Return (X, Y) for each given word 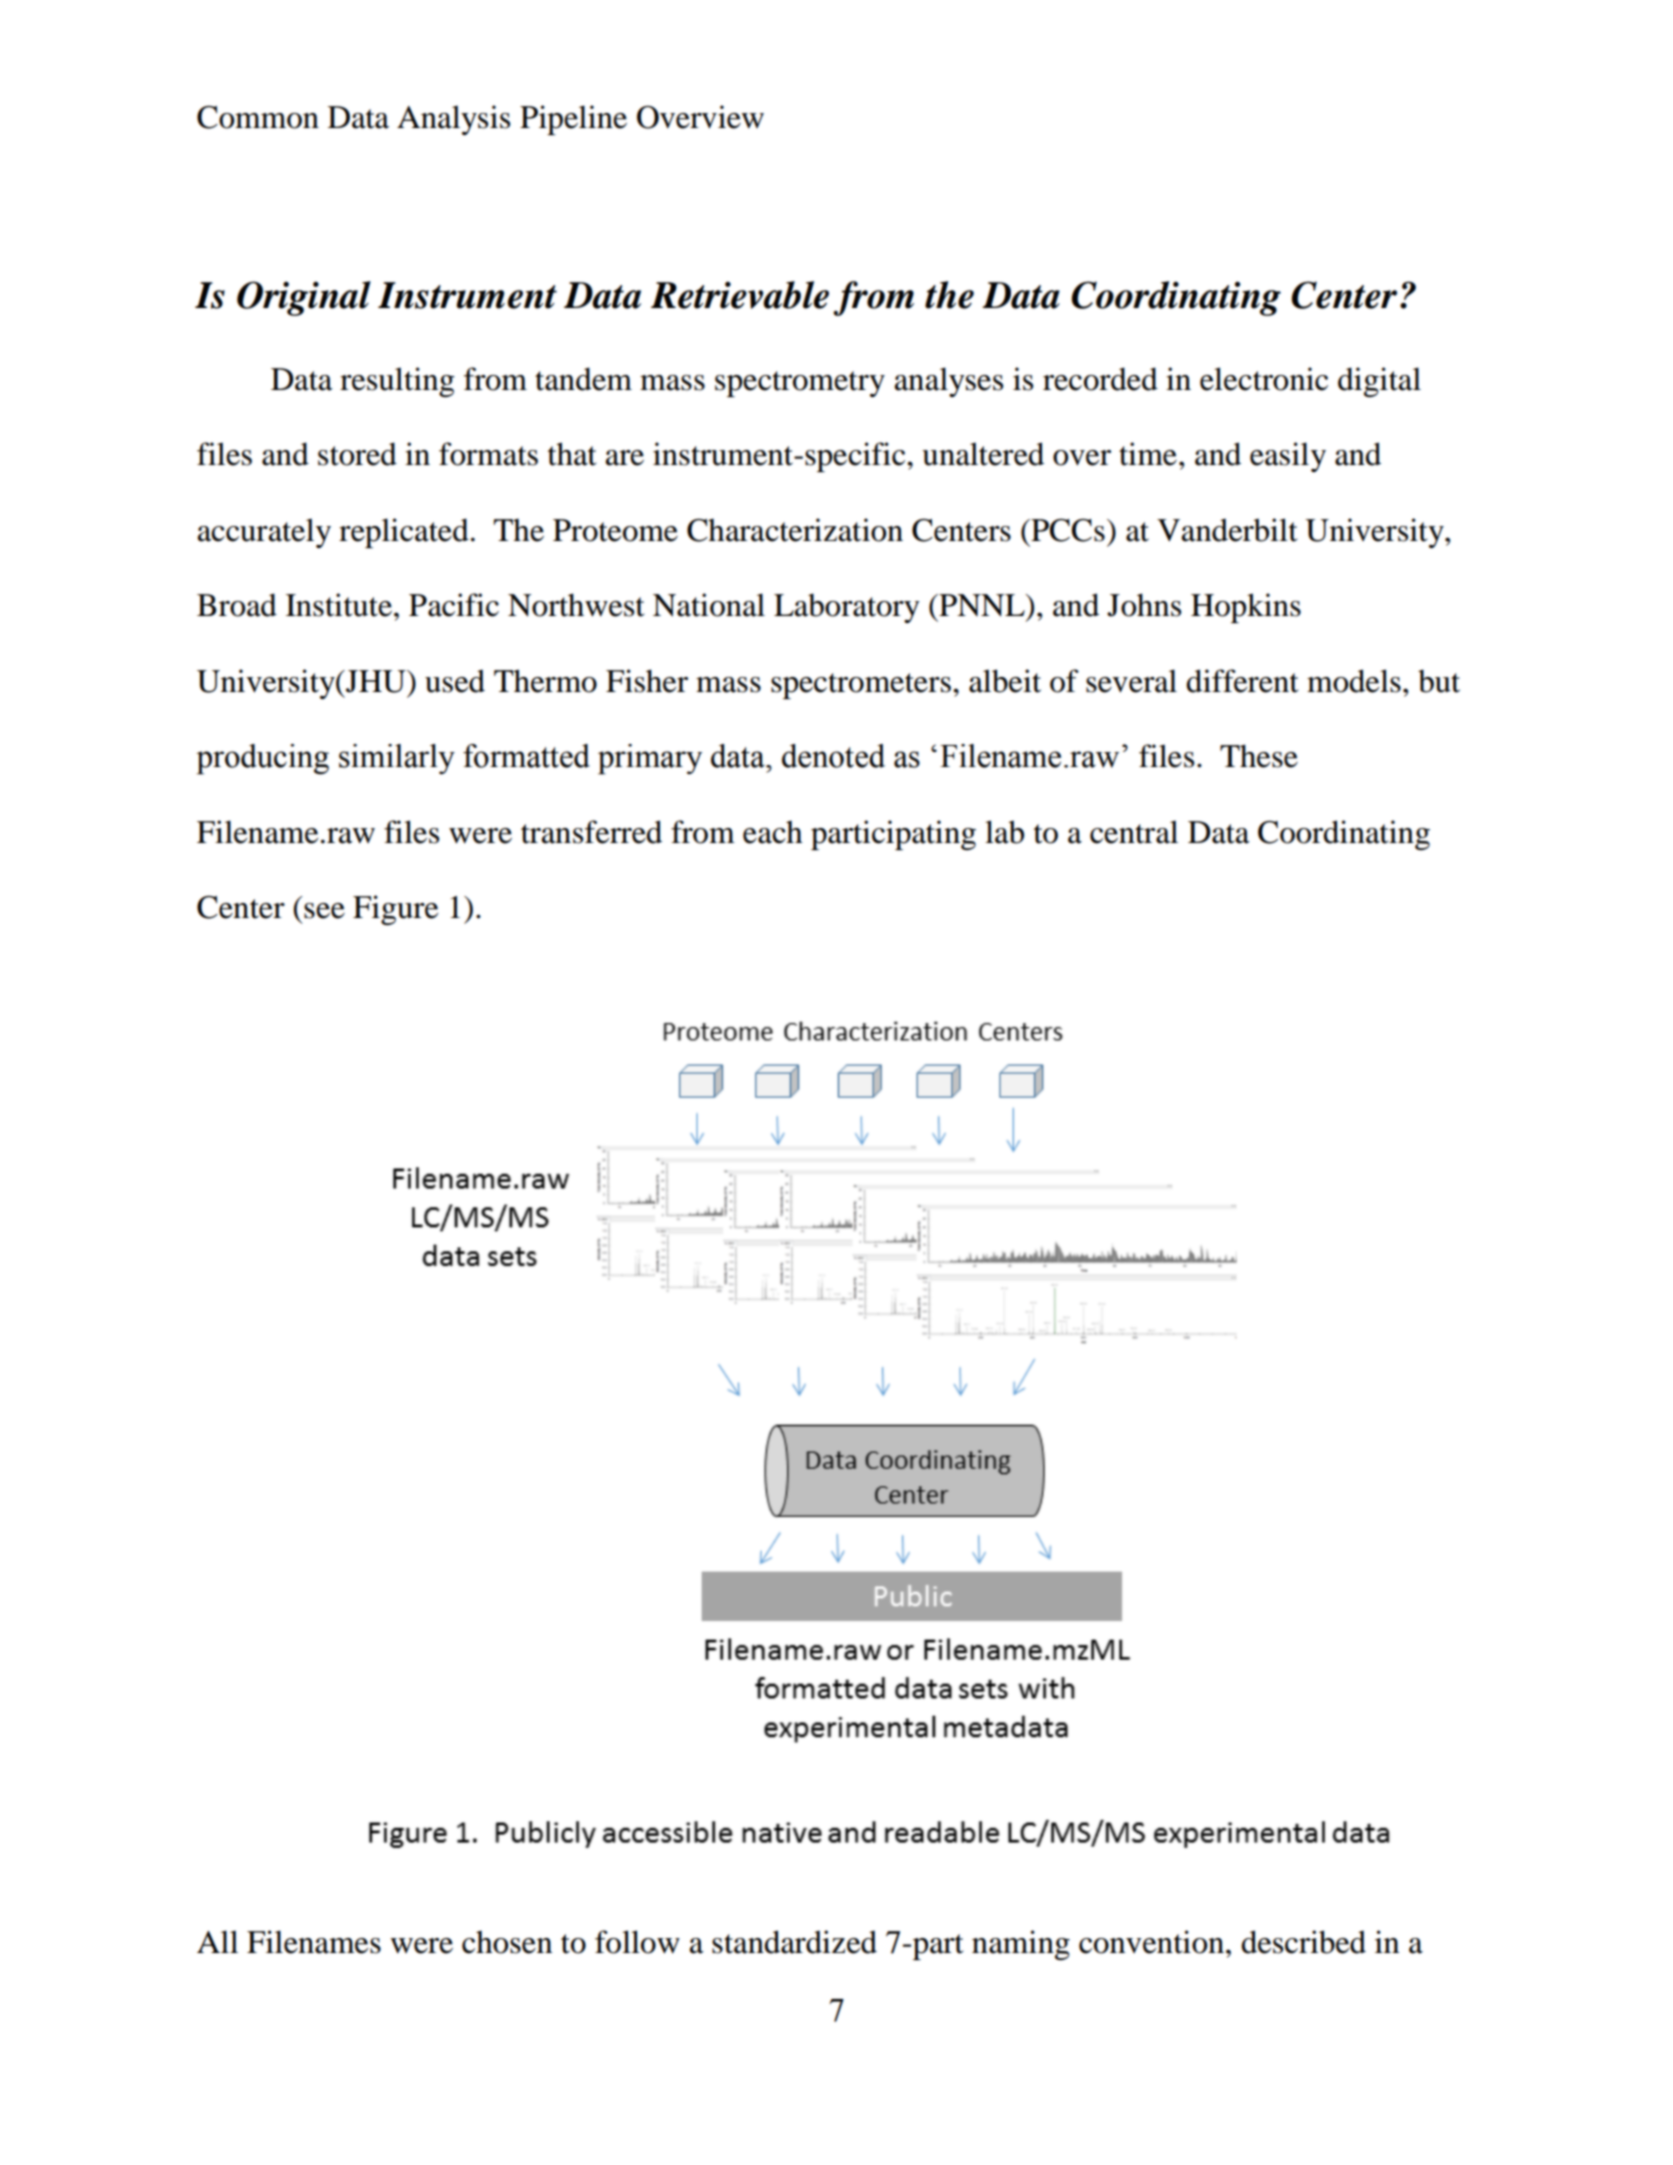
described (1303, 1942)
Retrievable (740, 295)
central (1134, 832)
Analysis (453, 120)
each (773, 832)
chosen (507, 1942)
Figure (395, 910)
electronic (1264, 379)
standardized (794, 1942)
